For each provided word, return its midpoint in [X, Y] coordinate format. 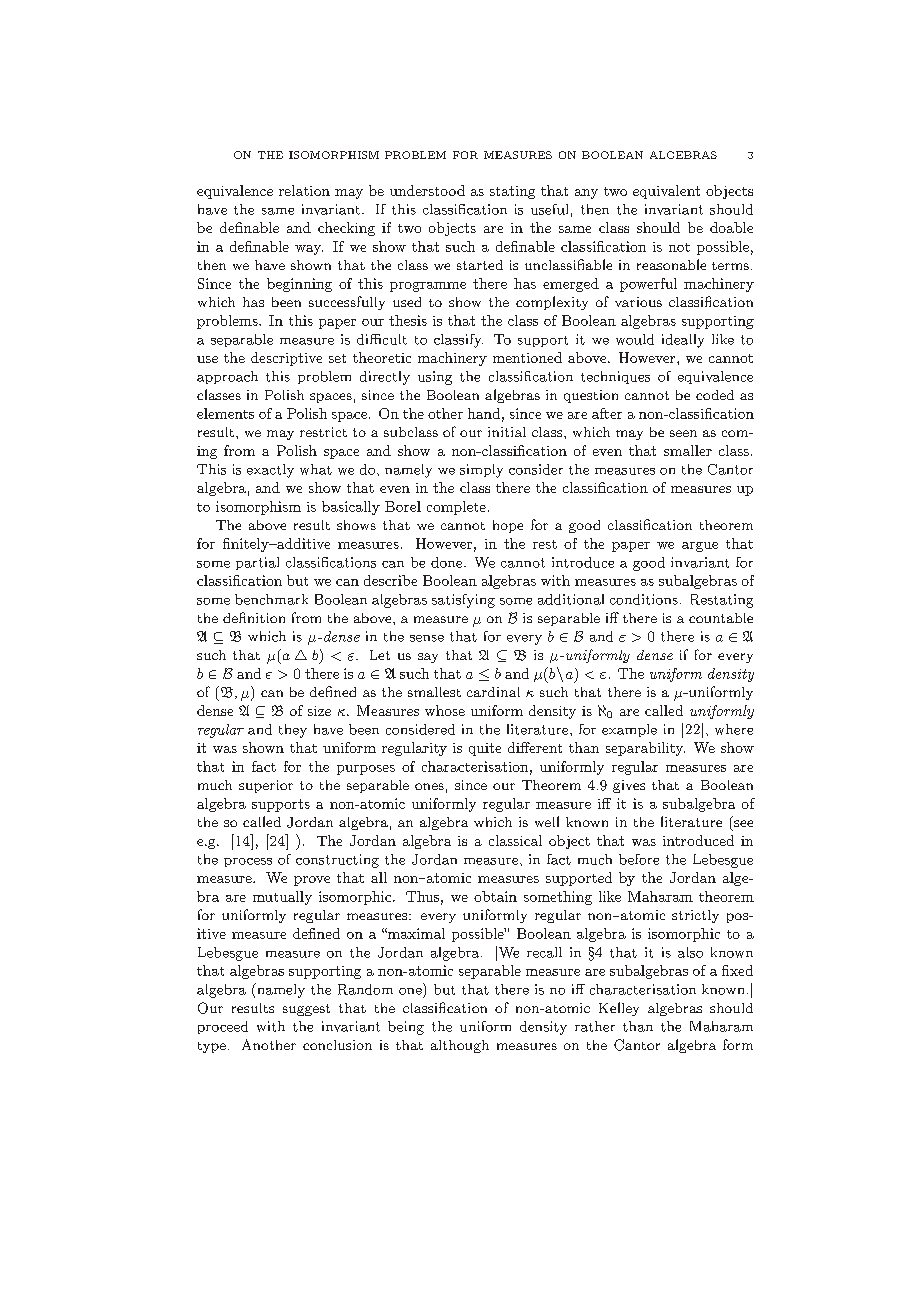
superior [266, 786]
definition [254, 617]
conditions [644, 599]
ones [429, 786]
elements [225, 413]
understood [427, 190]
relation [304, 190]
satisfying [463, 601]
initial [507, 432]
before [639, 859]
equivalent [666, 192]
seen [683, 433]
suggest [306, 1010]
